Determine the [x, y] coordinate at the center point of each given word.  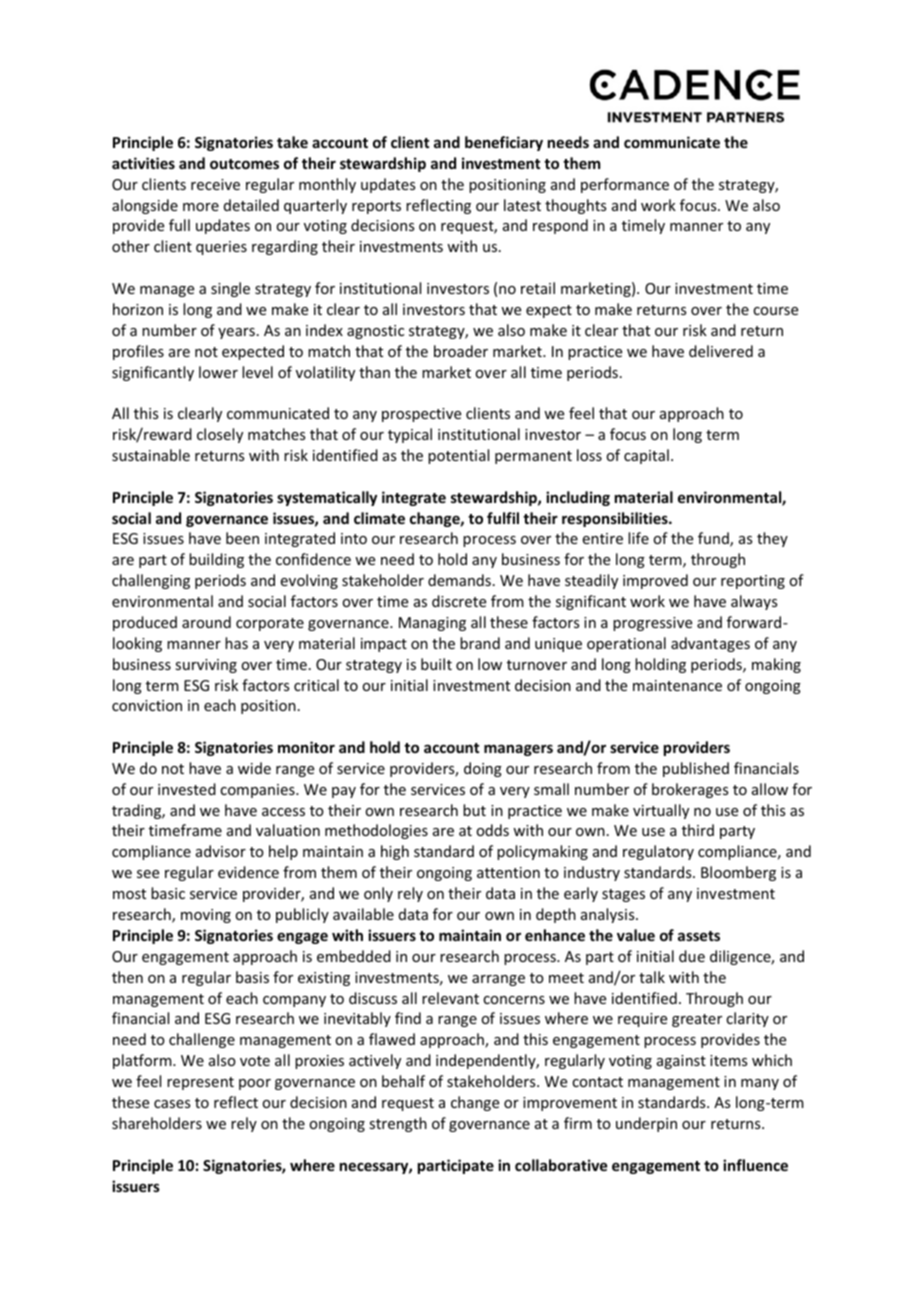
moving [206, 916]
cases [172, 1104]
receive [215, 184]
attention [508, 872]
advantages [710, 644]
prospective [421, 415]
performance [625, 185]
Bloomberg [738, 873]
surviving [206, 666]
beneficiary [504, 143]
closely [220, 435]
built [436, 664]
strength [398, 1124]
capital [646, 456]
